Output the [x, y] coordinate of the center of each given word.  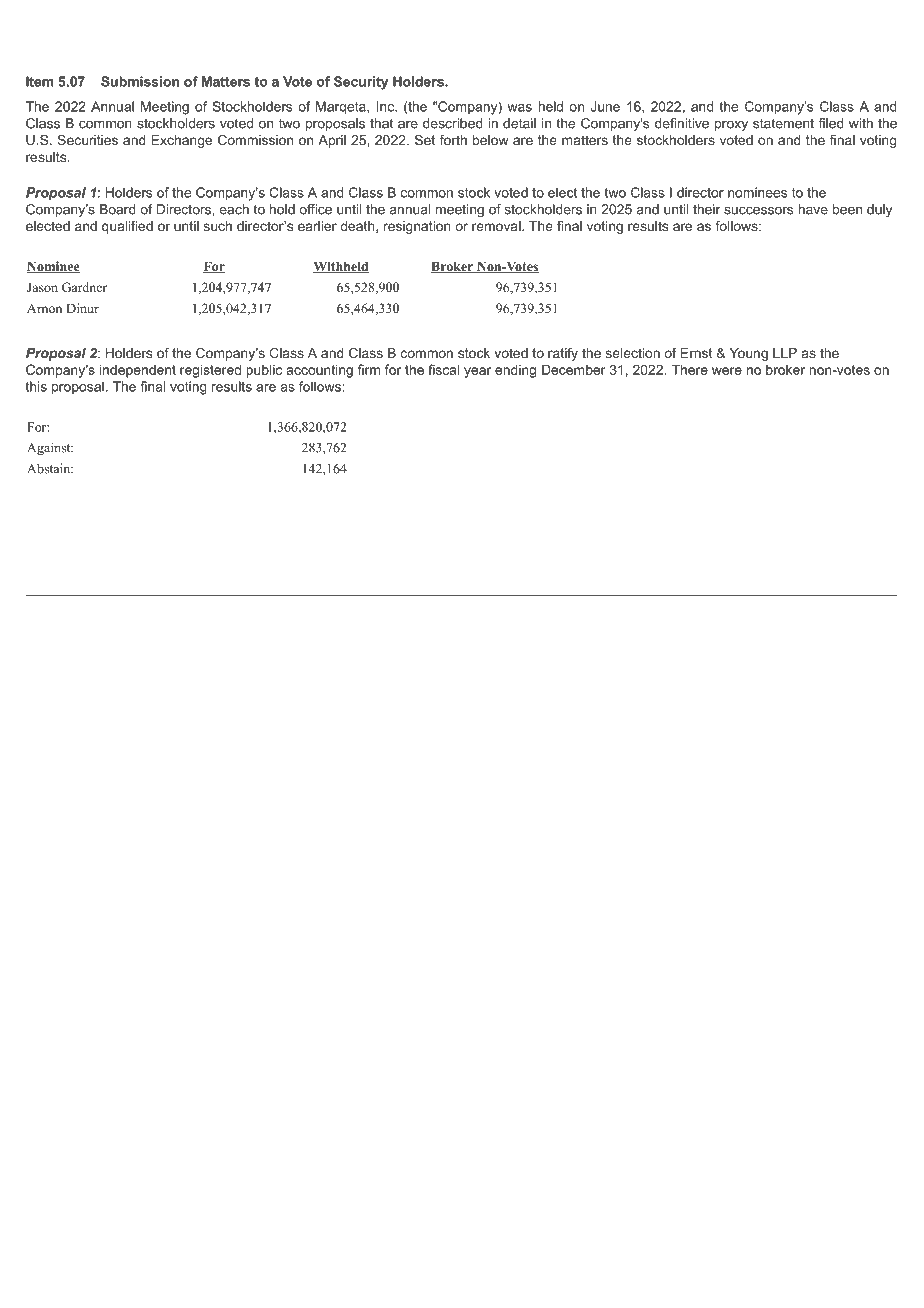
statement [783, 123]
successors [758, 211]
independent [138, 371]
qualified [127, 227]
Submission [140, 81]
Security [361, 83]
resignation [417, 227]
